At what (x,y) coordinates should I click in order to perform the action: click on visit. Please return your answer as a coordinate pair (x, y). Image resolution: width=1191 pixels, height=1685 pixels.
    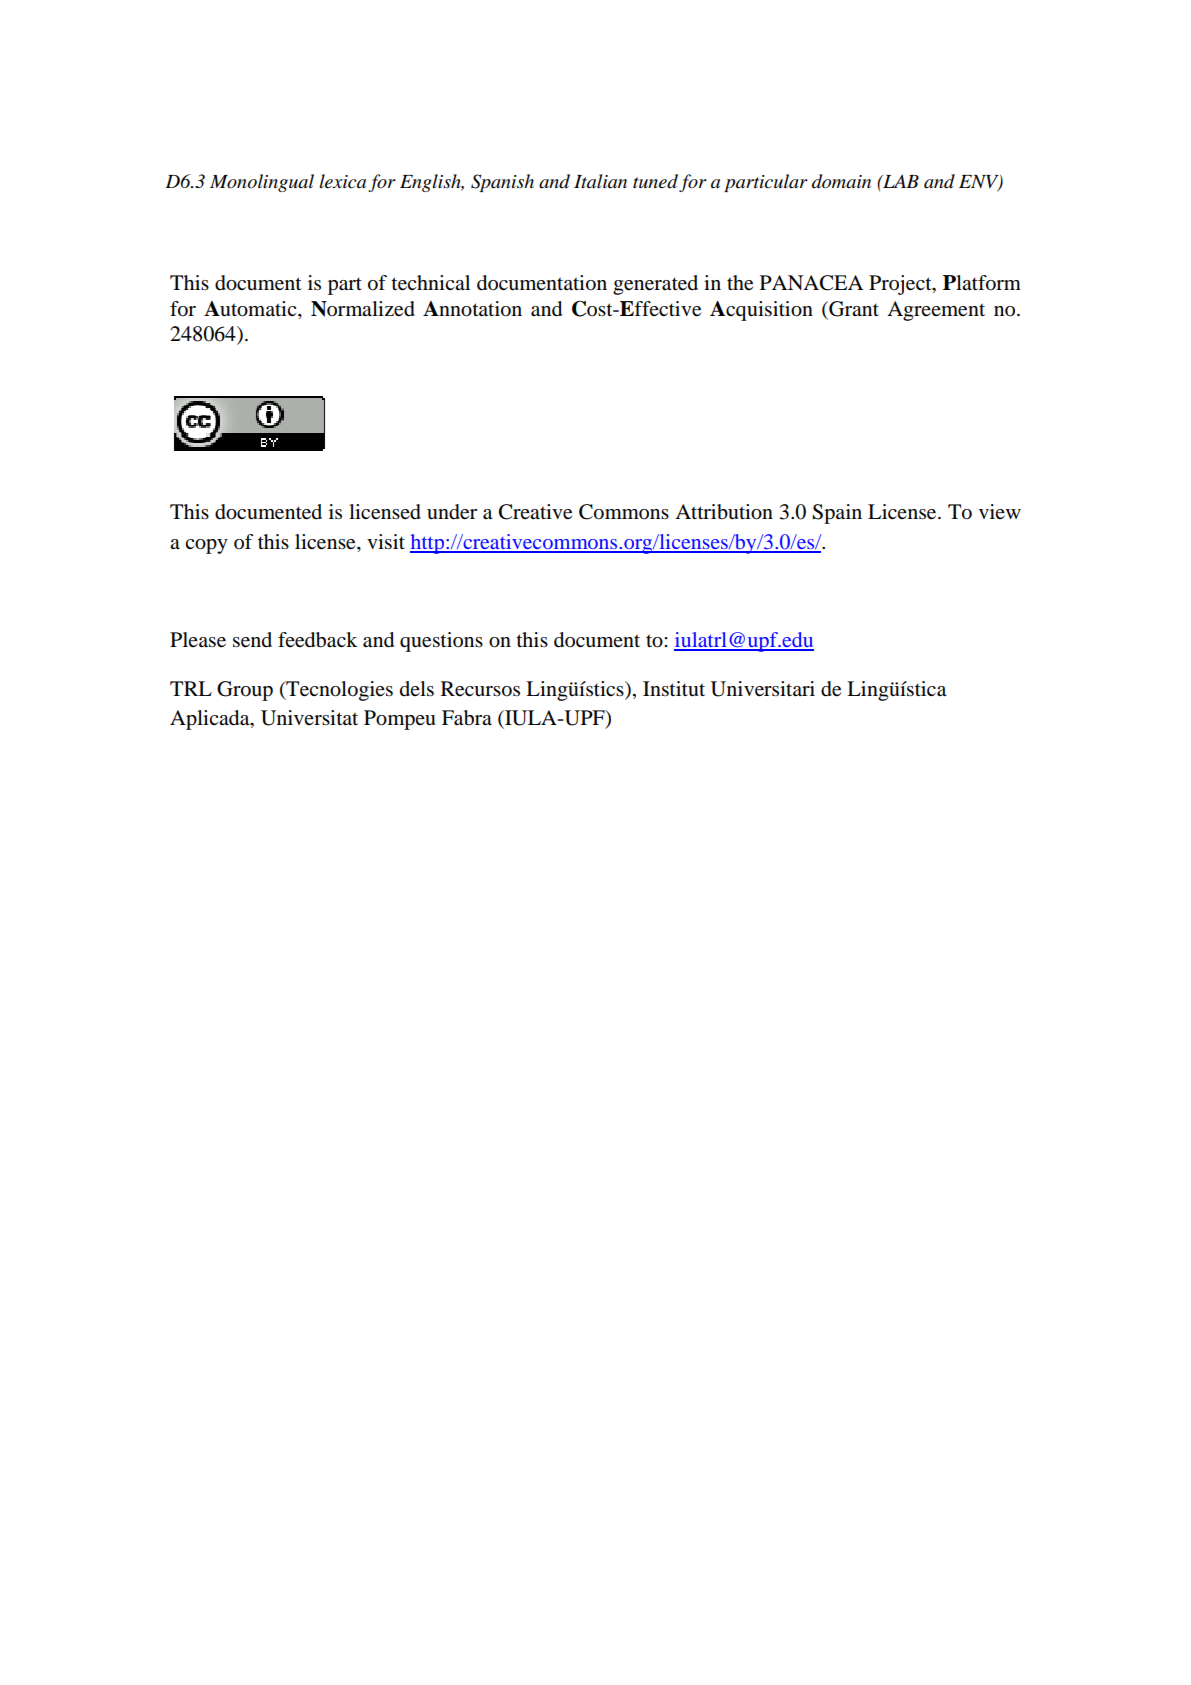
    Looking at the image, I should click on (386, 542).
